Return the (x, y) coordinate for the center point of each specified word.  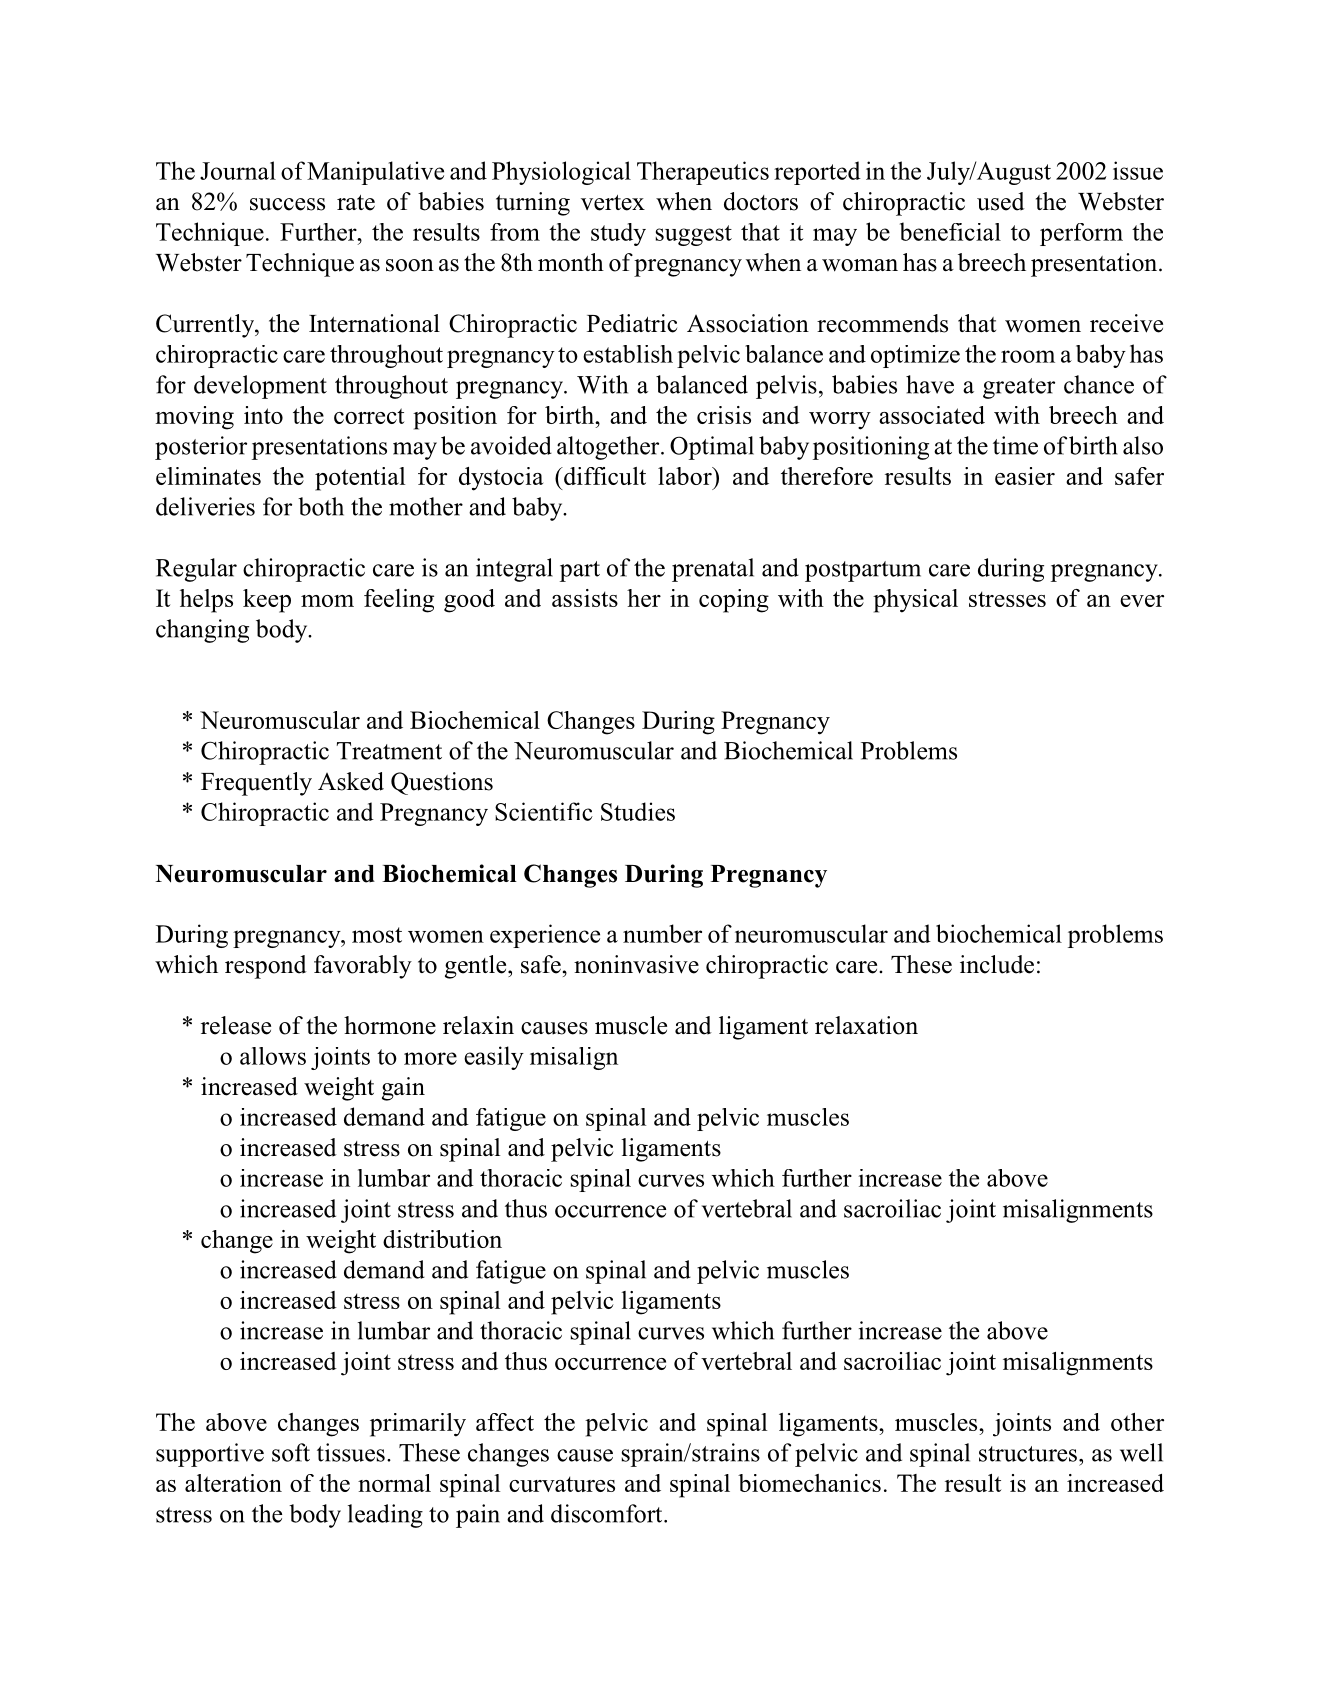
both (321, 506)
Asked (351, 781)
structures (1028, 1454)
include (997, 964)
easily (494, 1058)
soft (291, 1452)
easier (1025, 476)
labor (686, 476)
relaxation (866, 1025)
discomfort (608, 1513)
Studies (638, 811)
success (287, 204)
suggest (694, 235)
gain (403, 1089)
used (1001, 201)
